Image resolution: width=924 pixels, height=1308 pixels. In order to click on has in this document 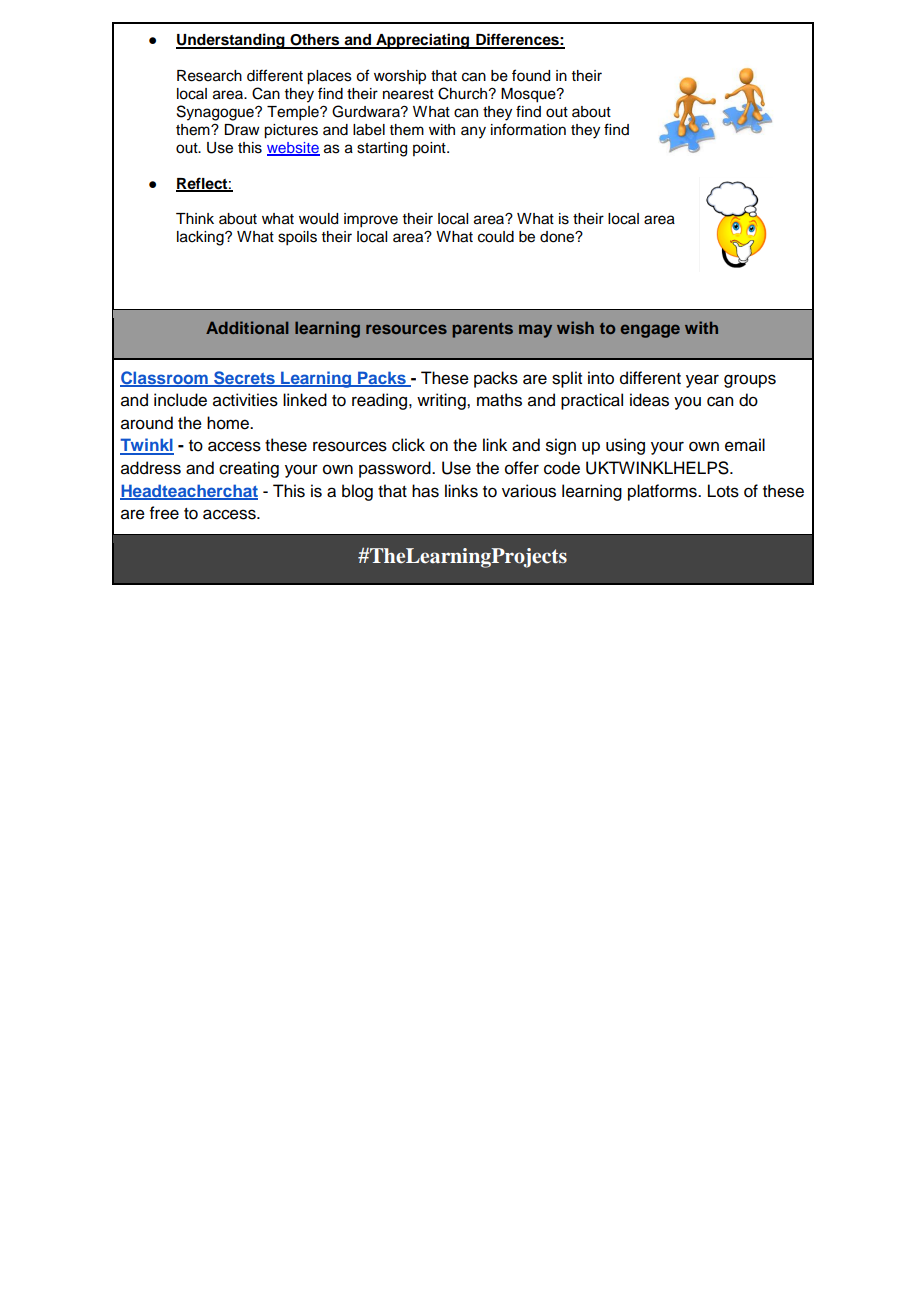, I will do `click(425, 491)`.
